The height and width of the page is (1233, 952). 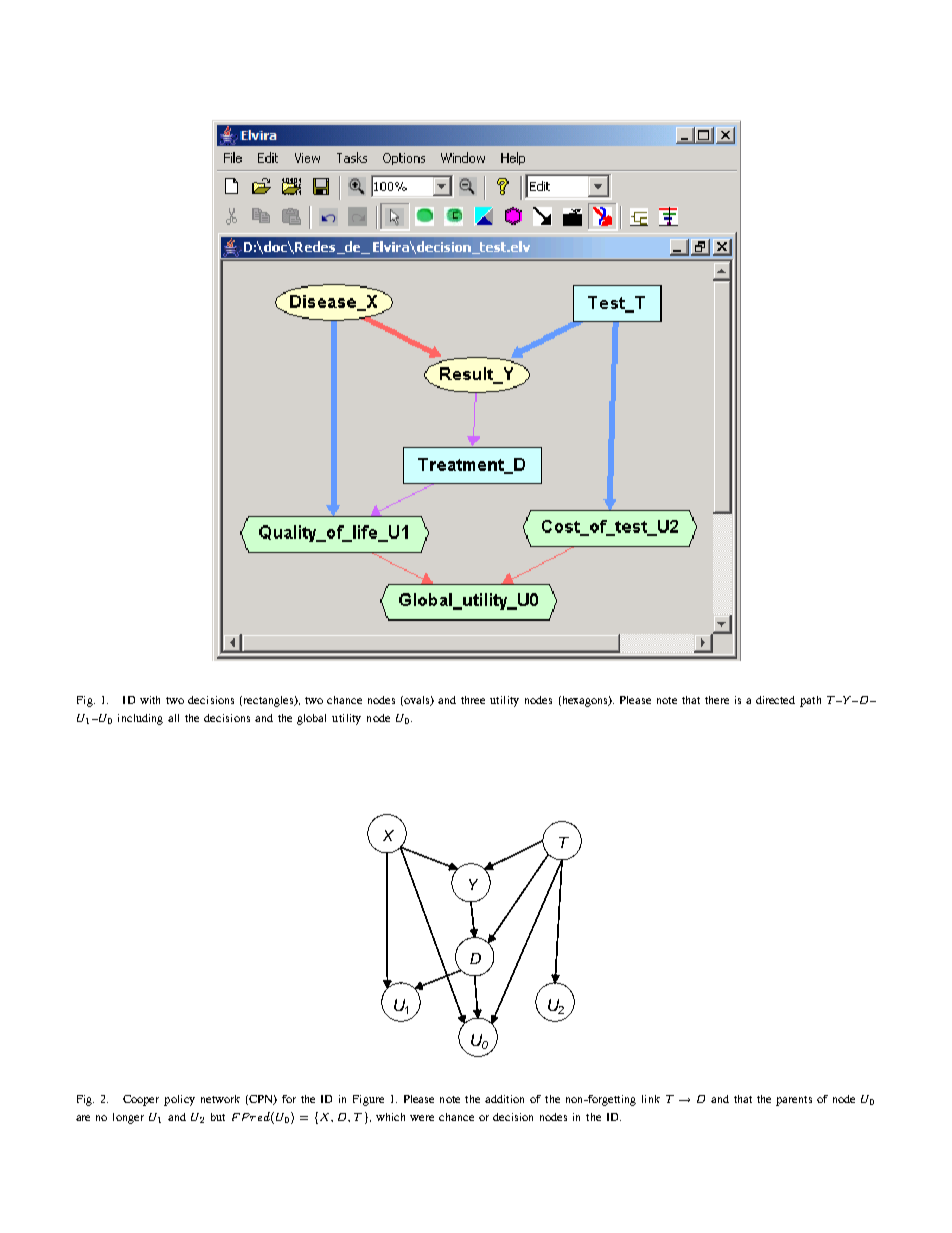 What do you see at coordinates (179, 1100) in the page?
I see `policy` at bounding box center [179, 1100].
